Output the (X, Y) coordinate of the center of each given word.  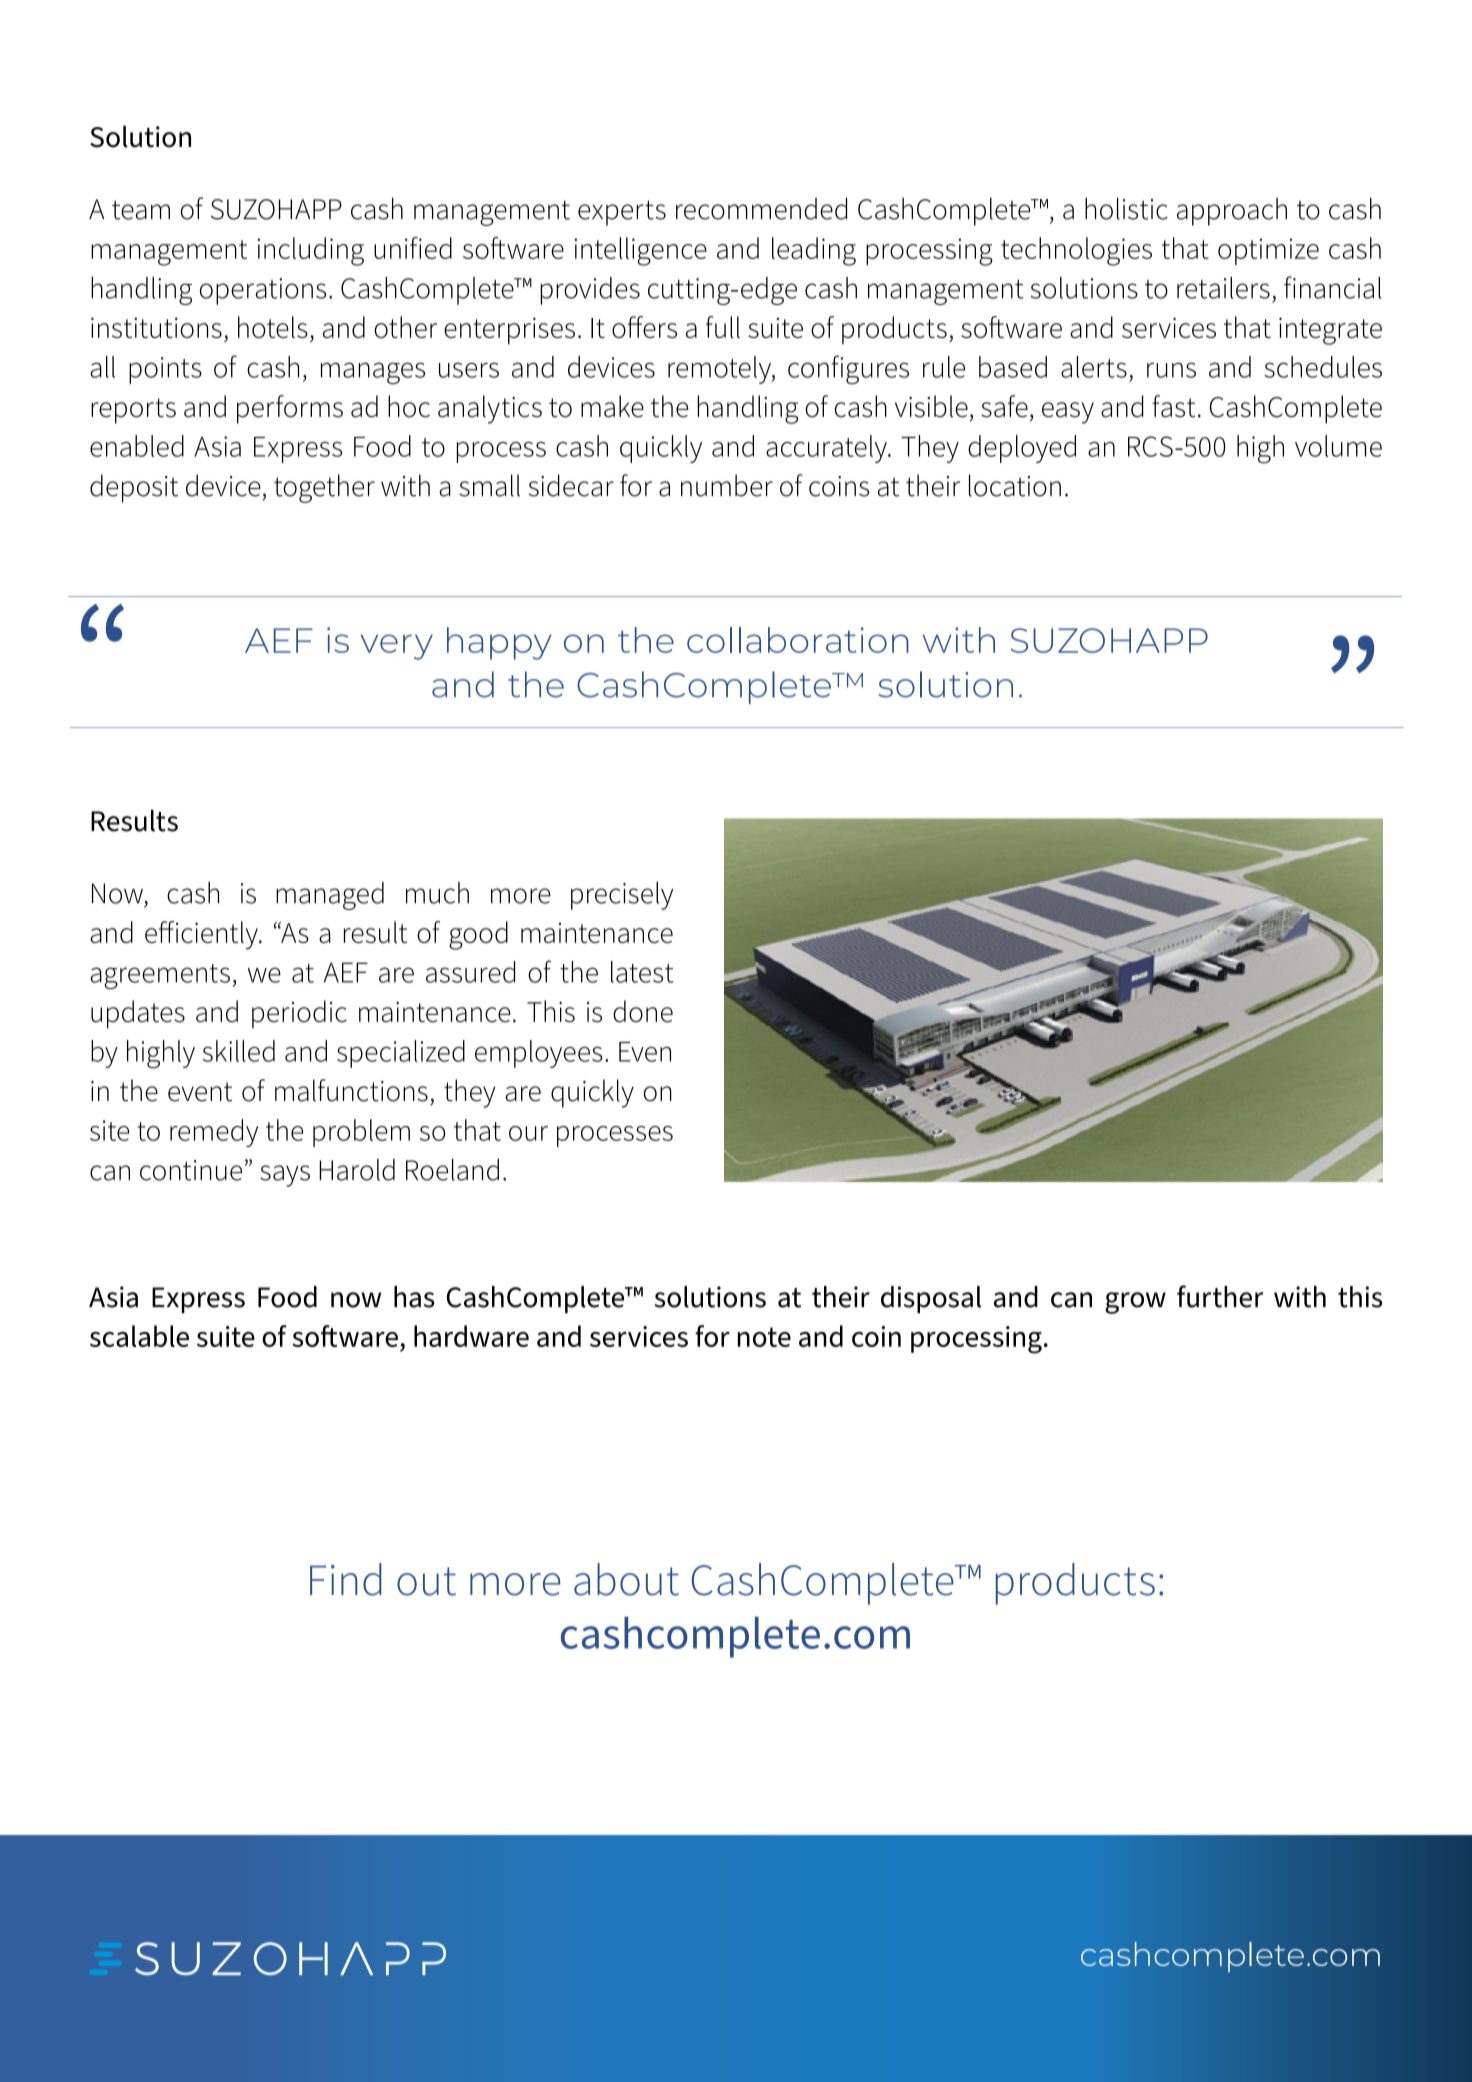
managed (330, 896)
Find (346, 1579)
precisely (622, 896)
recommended (761, 208)
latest (642, 972)
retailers (1223, 288)
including (310, 251)
